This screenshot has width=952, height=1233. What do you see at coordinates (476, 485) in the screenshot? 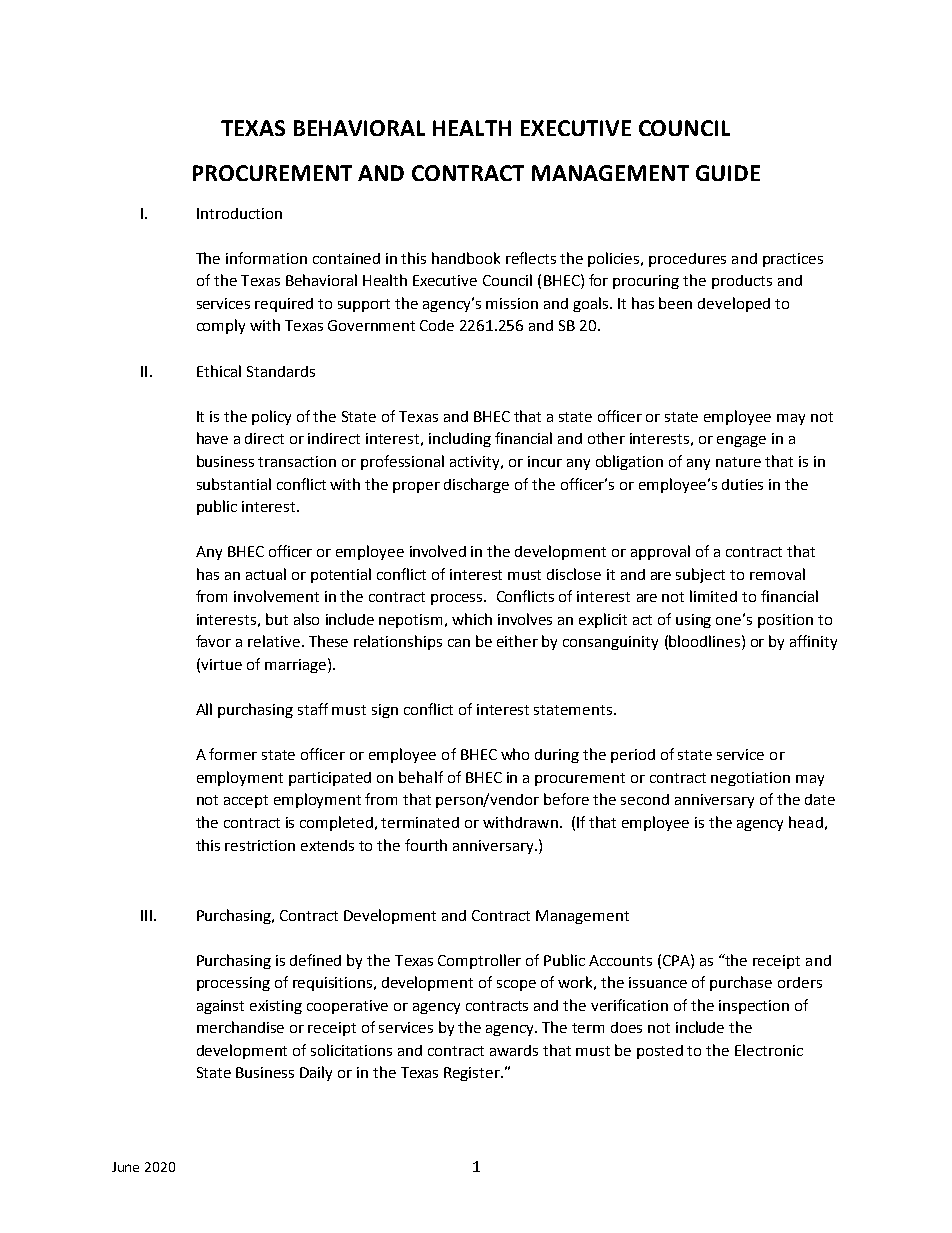
I see `discharge` at bounding box center [476, 485].
